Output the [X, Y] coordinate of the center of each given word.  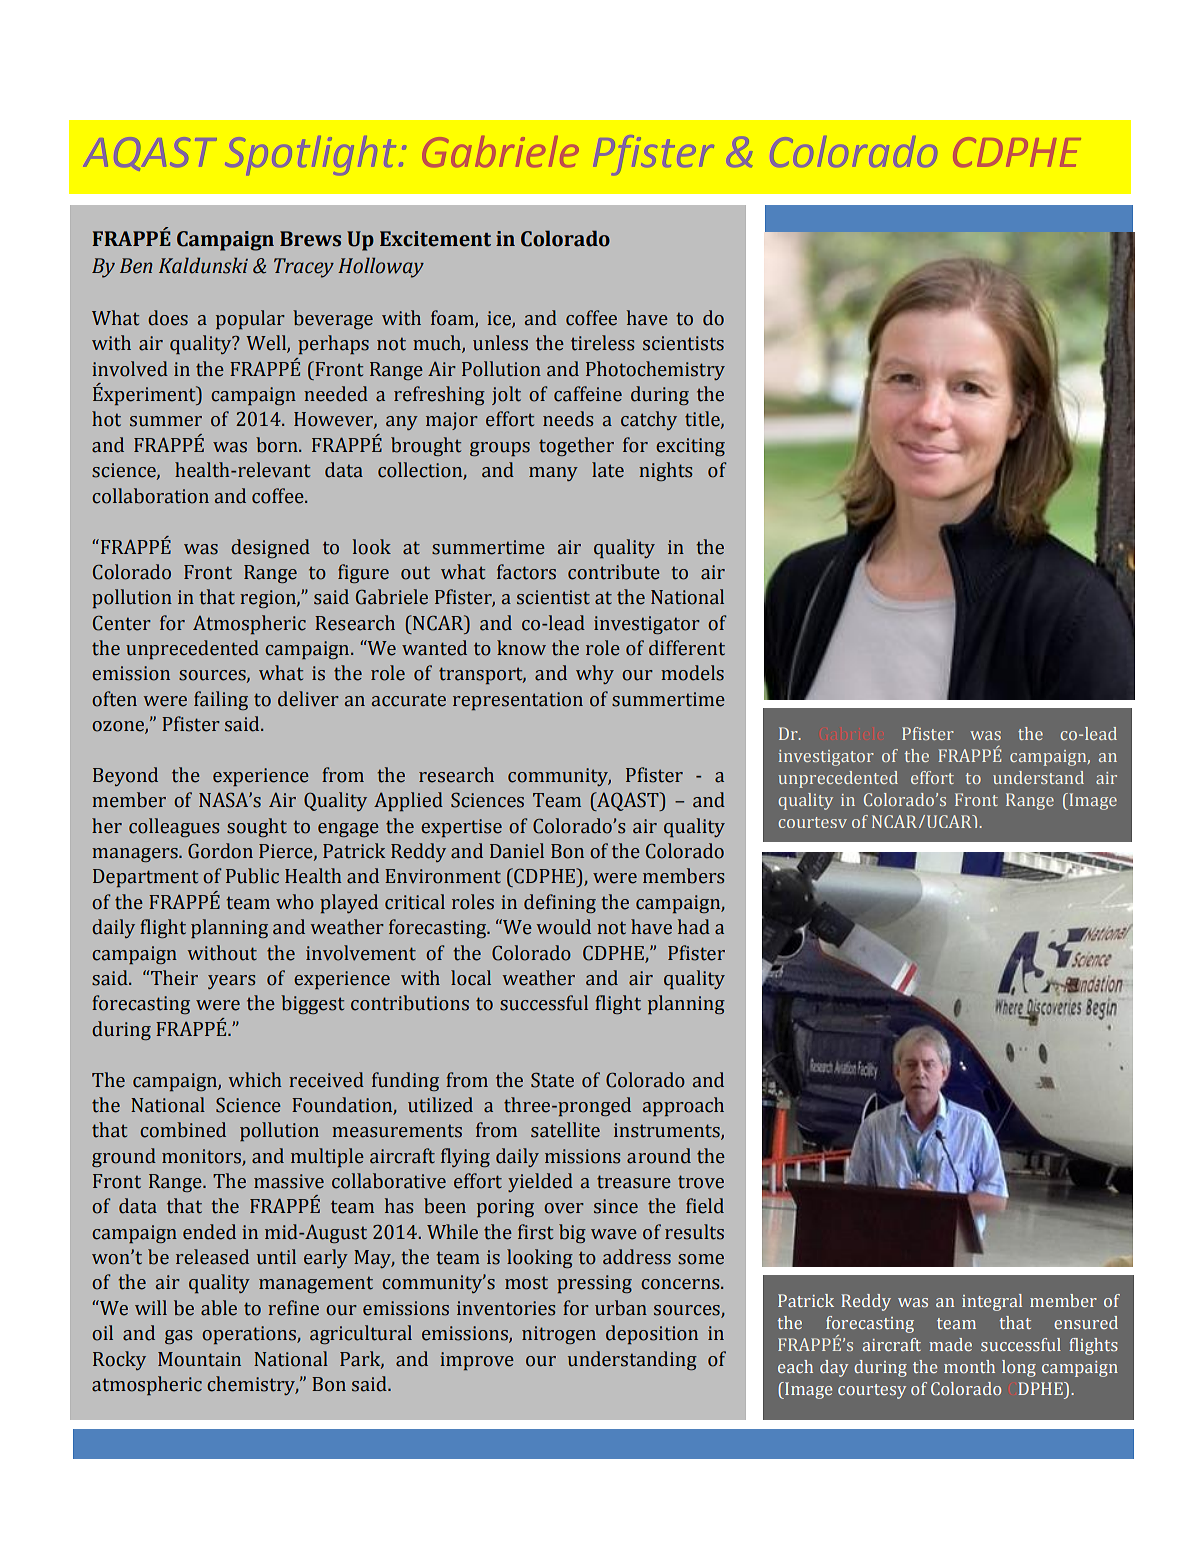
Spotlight [312, 155]
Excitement [435, 239]
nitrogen [559, 1335]
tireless [603, 343]
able [219, 1308]
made [950, 1344]
